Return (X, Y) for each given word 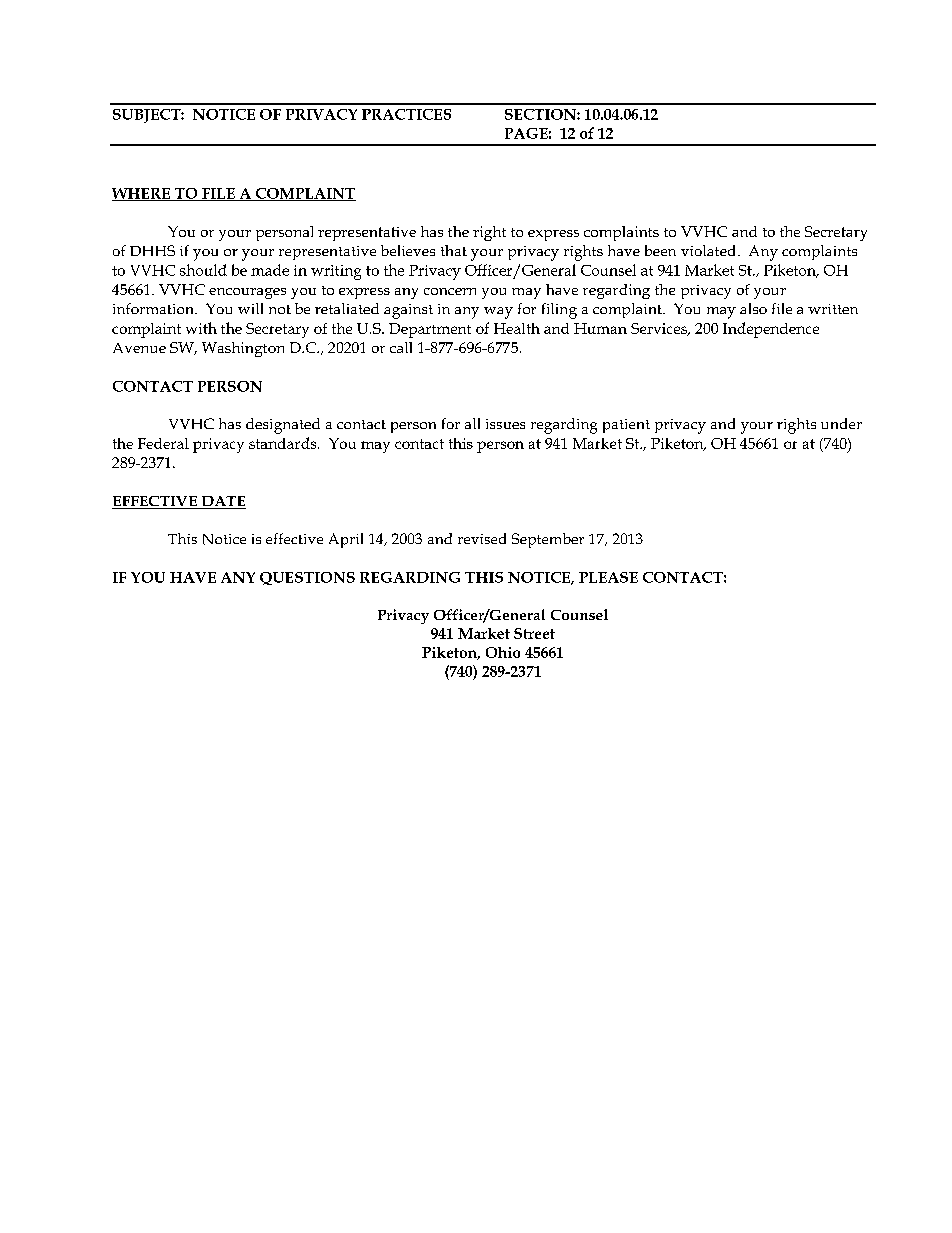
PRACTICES (406, 114)
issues (505, 424)
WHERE (142, 194)
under (841, 423)
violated (710, 250)
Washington (243, 349)
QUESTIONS (307, 578)
